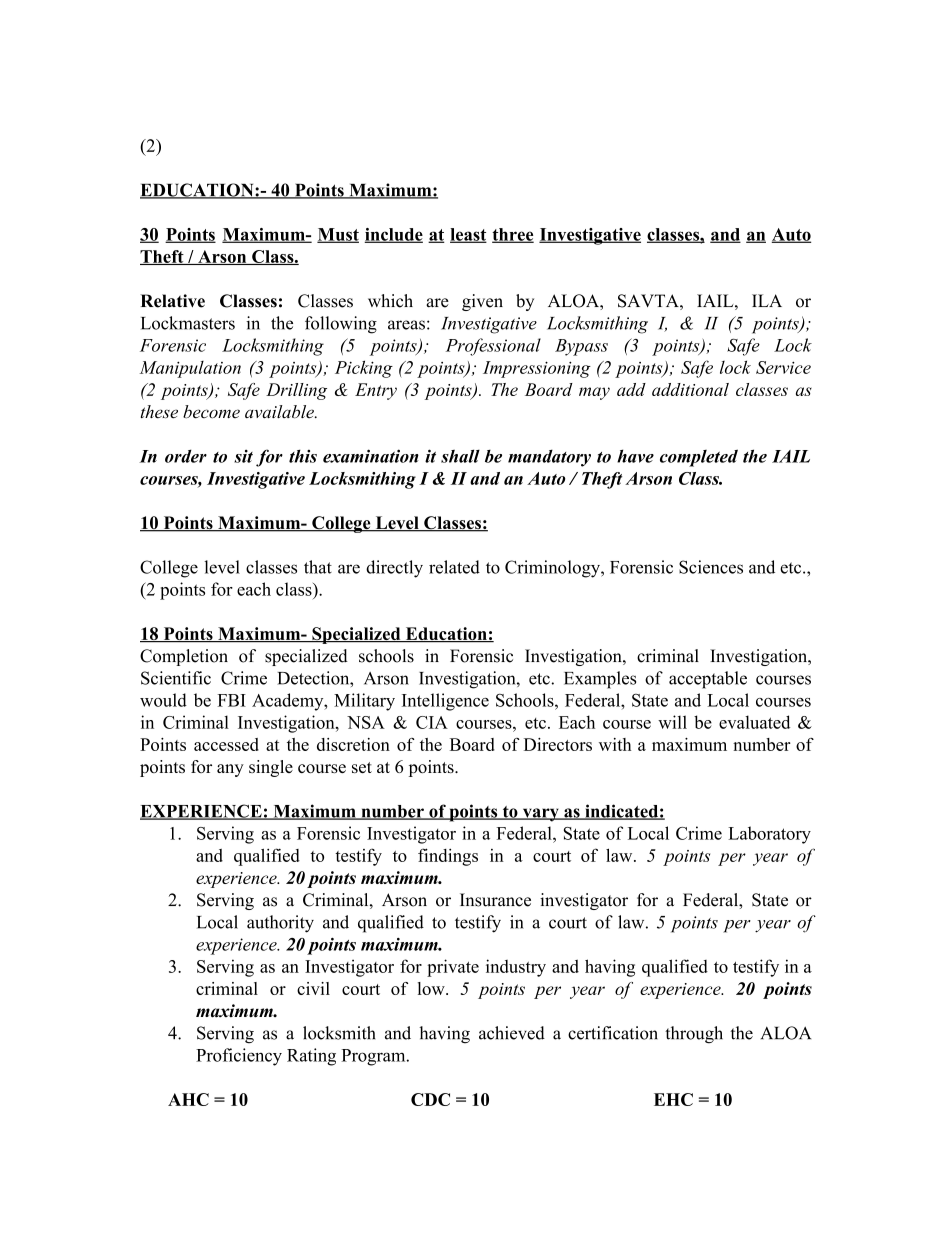 The image size is (952, 1233). I want to click on shall, so click(460, 456).
